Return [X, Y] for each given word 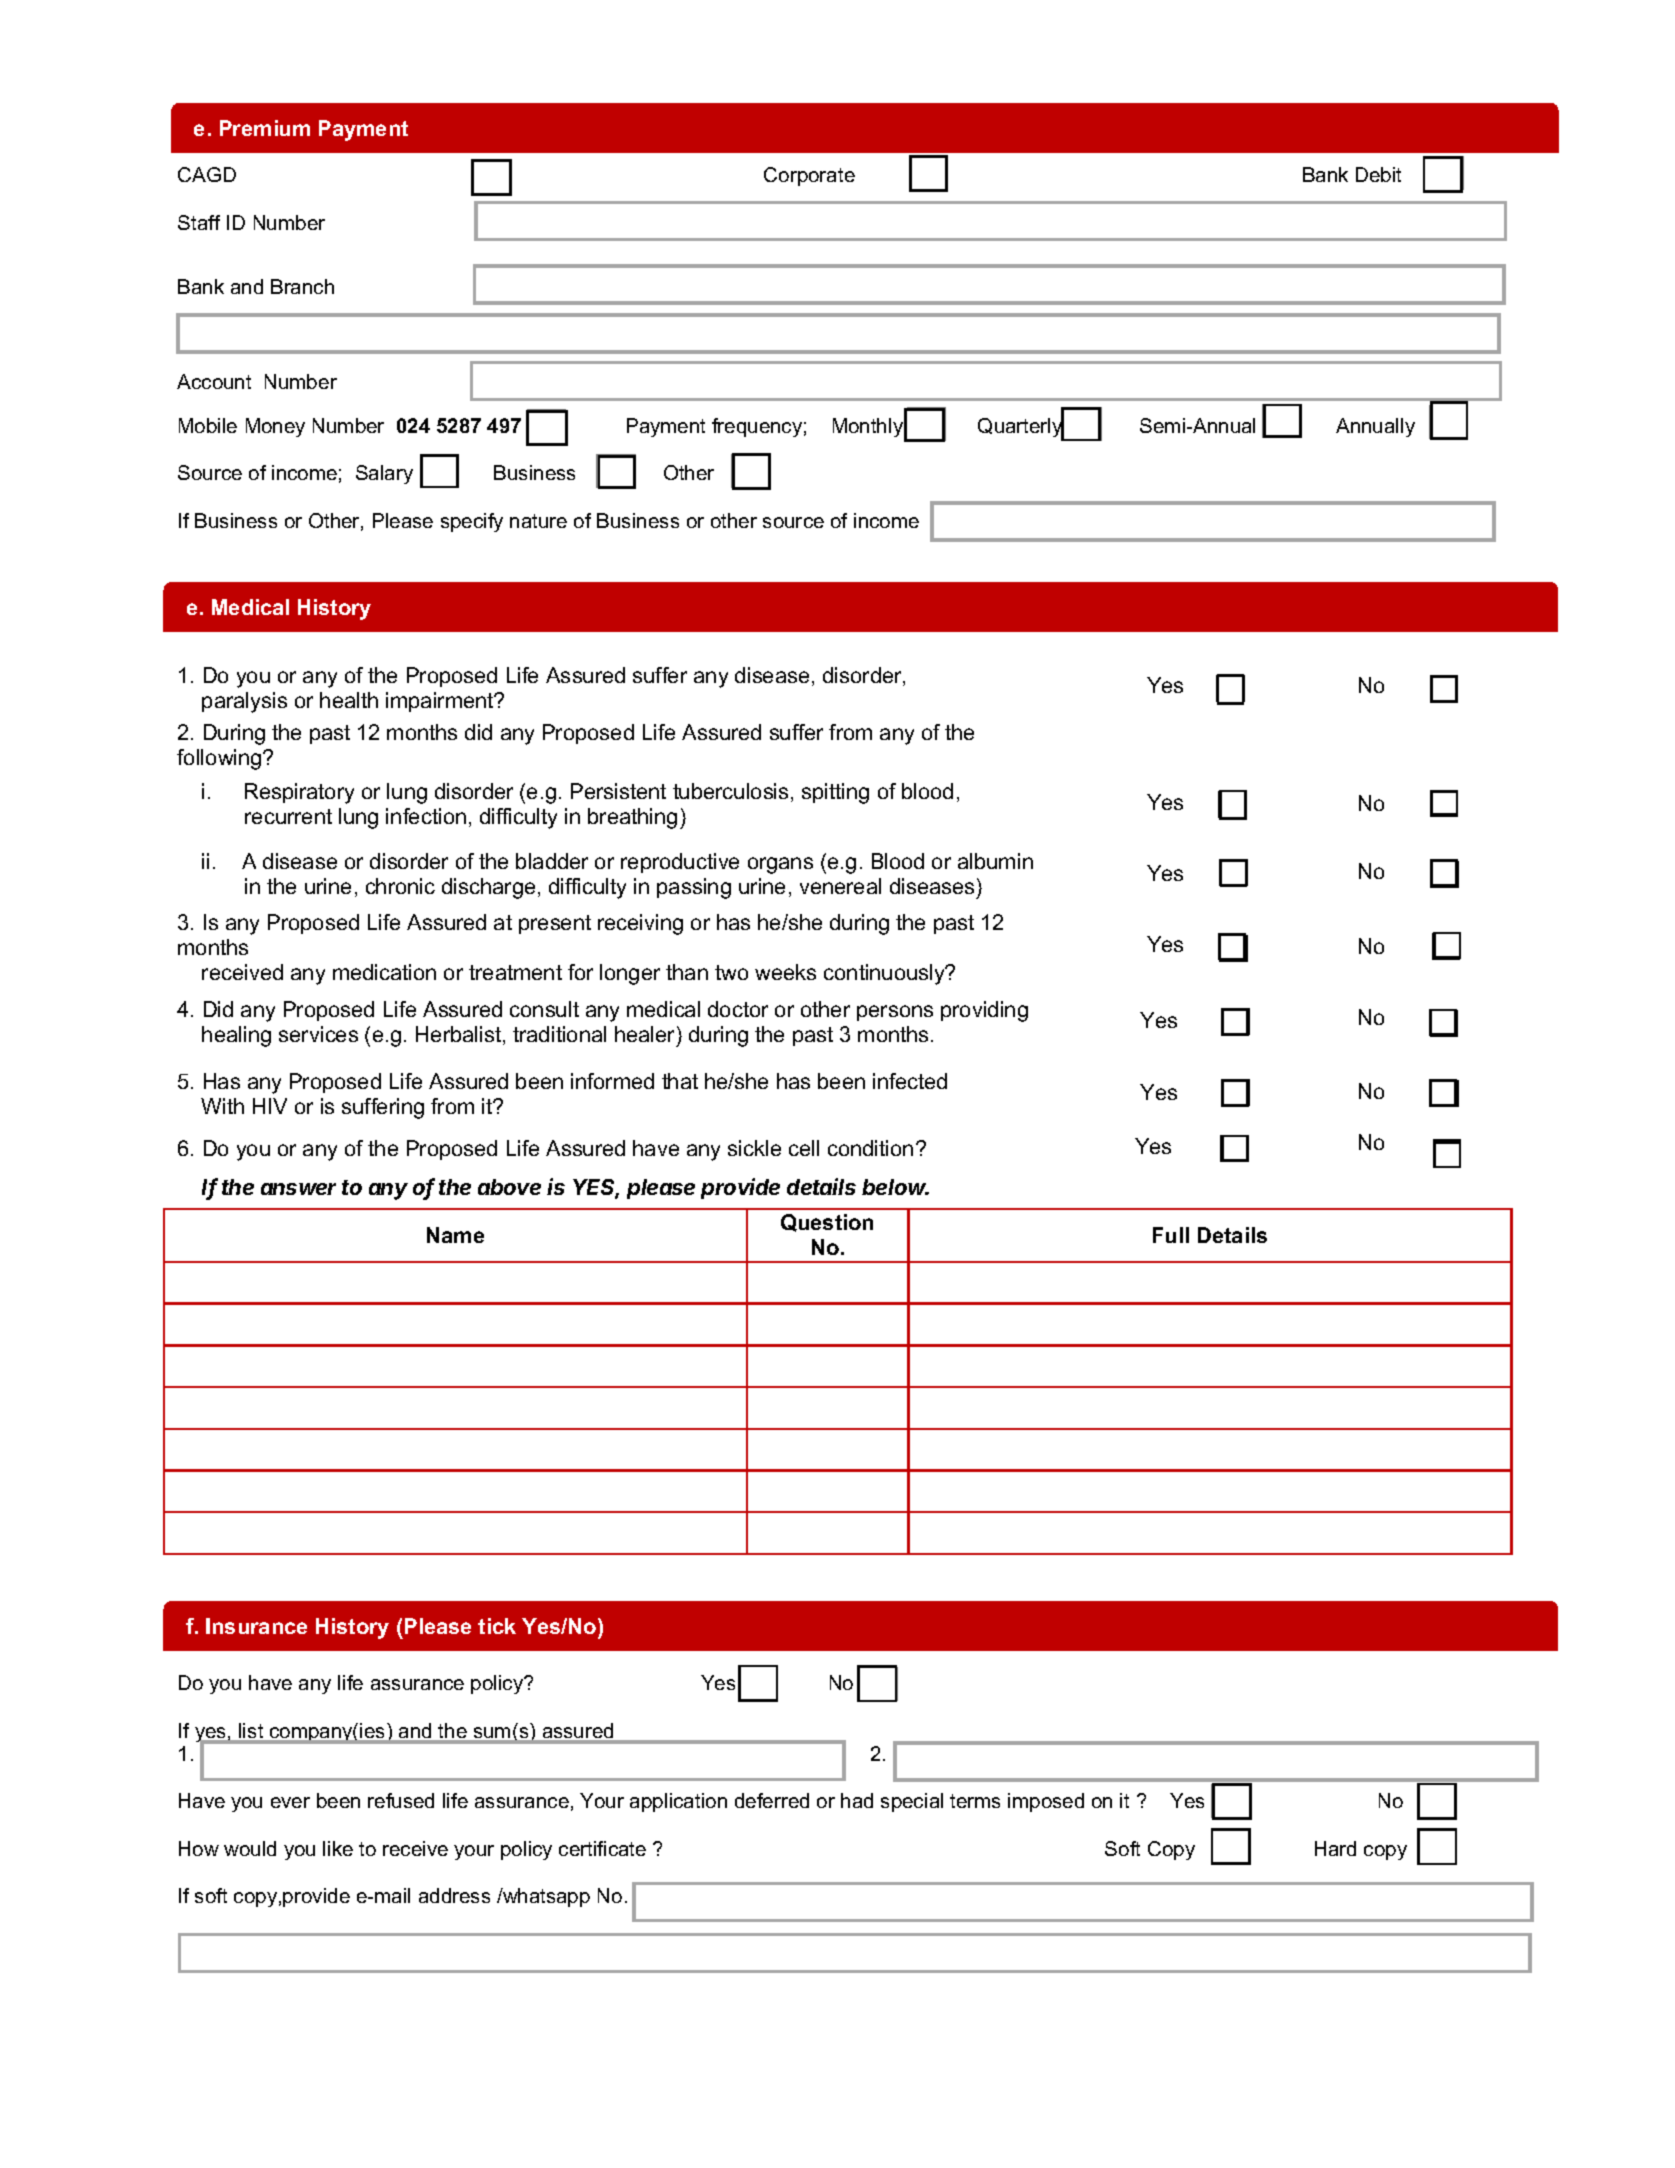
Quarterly [1021, 428]
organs [780, 865]
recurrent [288, 816]
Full [1171, 1235]
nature [538, 521]
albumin [995, 861]
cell [804, 1148]
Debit [1378, 174]
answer [298, 1189]
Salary [384, 474]
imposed [1046, 1802]
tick [497, 1626]
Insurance [256, 1626]
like [338, 1848]
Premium [265, 128]
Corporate [809, 176]
